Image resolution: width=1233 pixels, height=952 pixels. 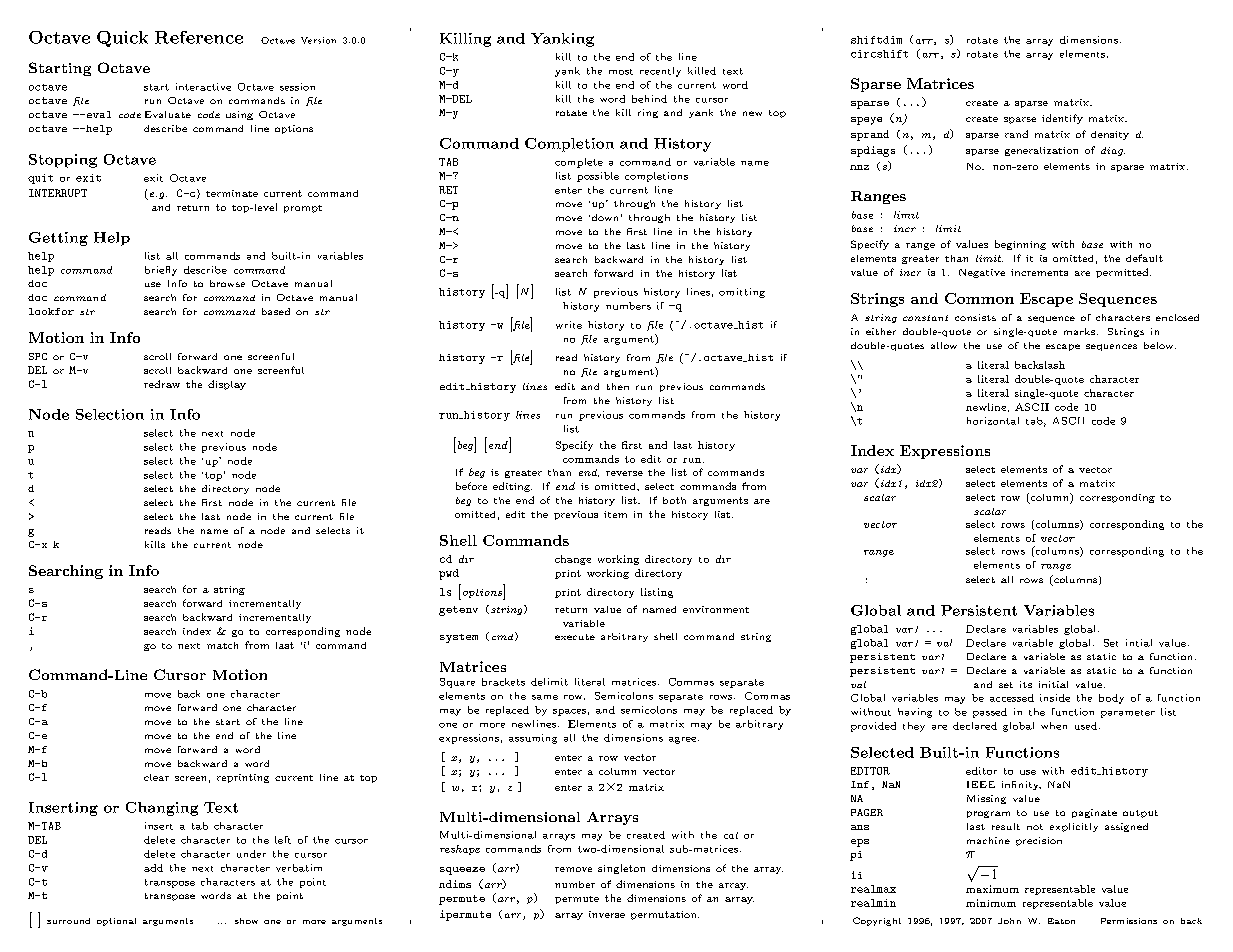 What do you see at coordinates (621, 72) in the screenshot?
I see `most` at bounding box center [621, 72].
